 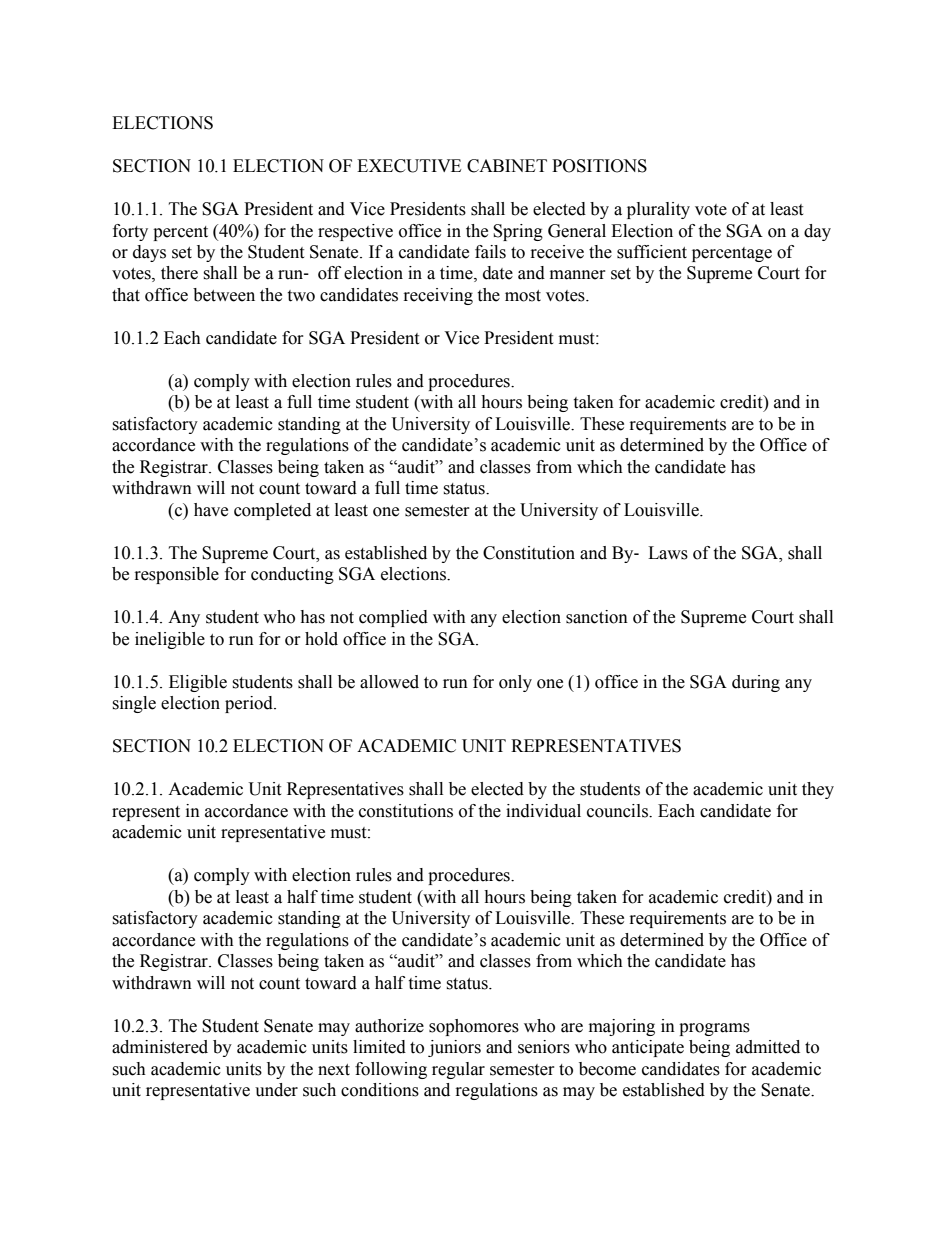 I want to click on completed, so click(x=272, y=511).
